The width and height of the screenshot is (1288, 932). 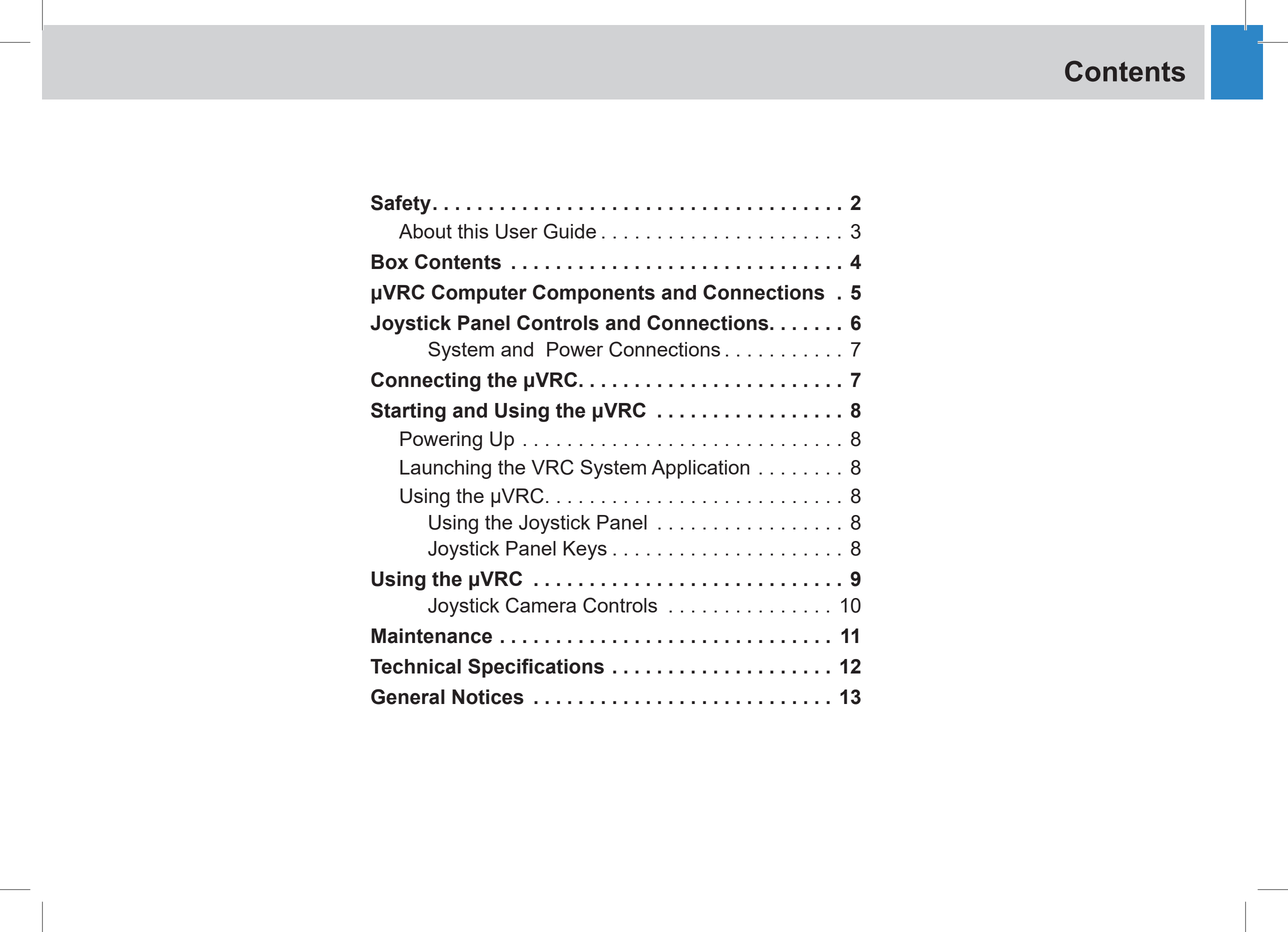 What do you see at coordinates (425, 231) in the screenshot?
I see `About` at bounding box center [425, 231].
